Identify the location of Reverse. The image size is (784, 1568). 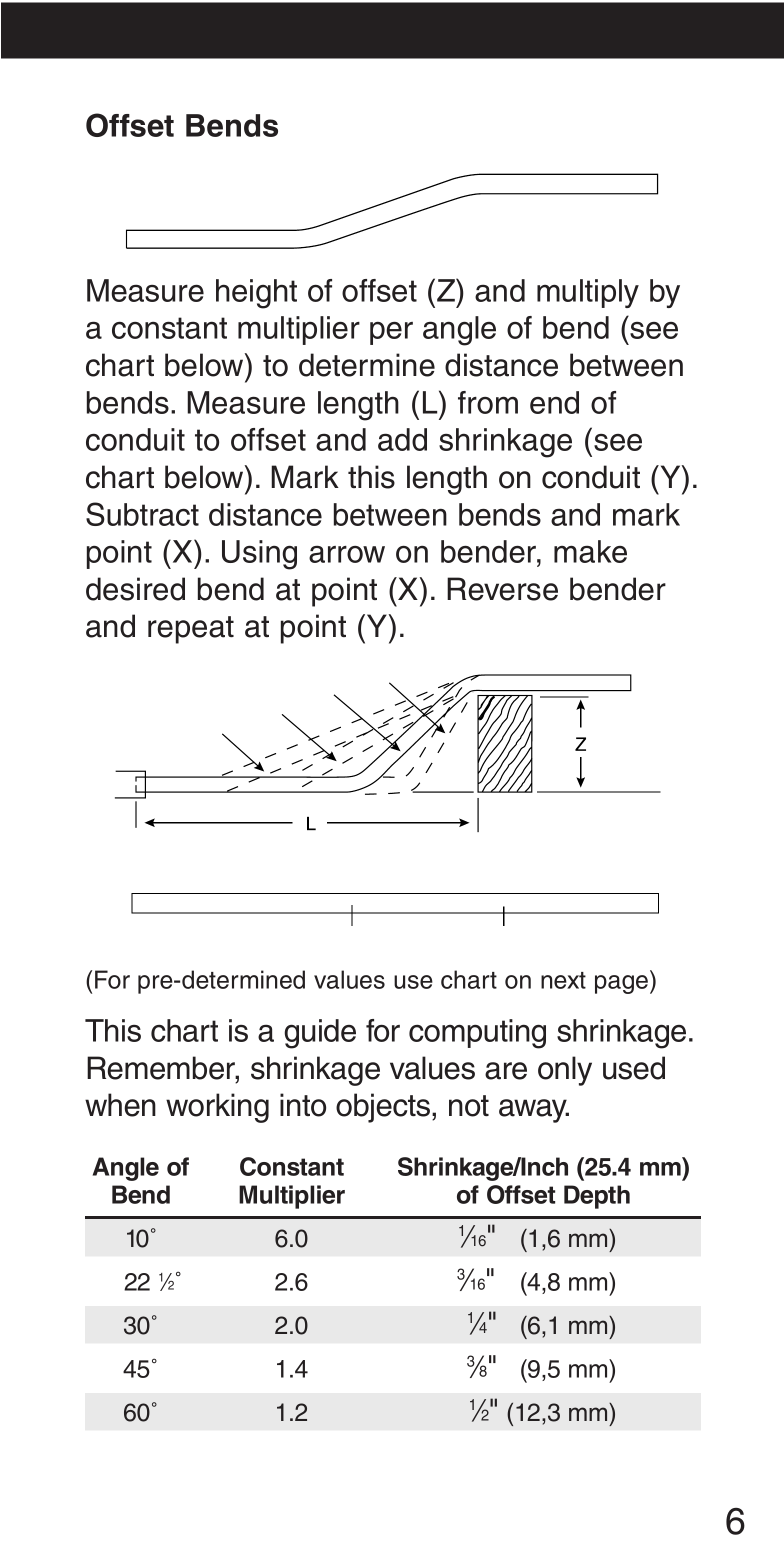
(502, 589).
